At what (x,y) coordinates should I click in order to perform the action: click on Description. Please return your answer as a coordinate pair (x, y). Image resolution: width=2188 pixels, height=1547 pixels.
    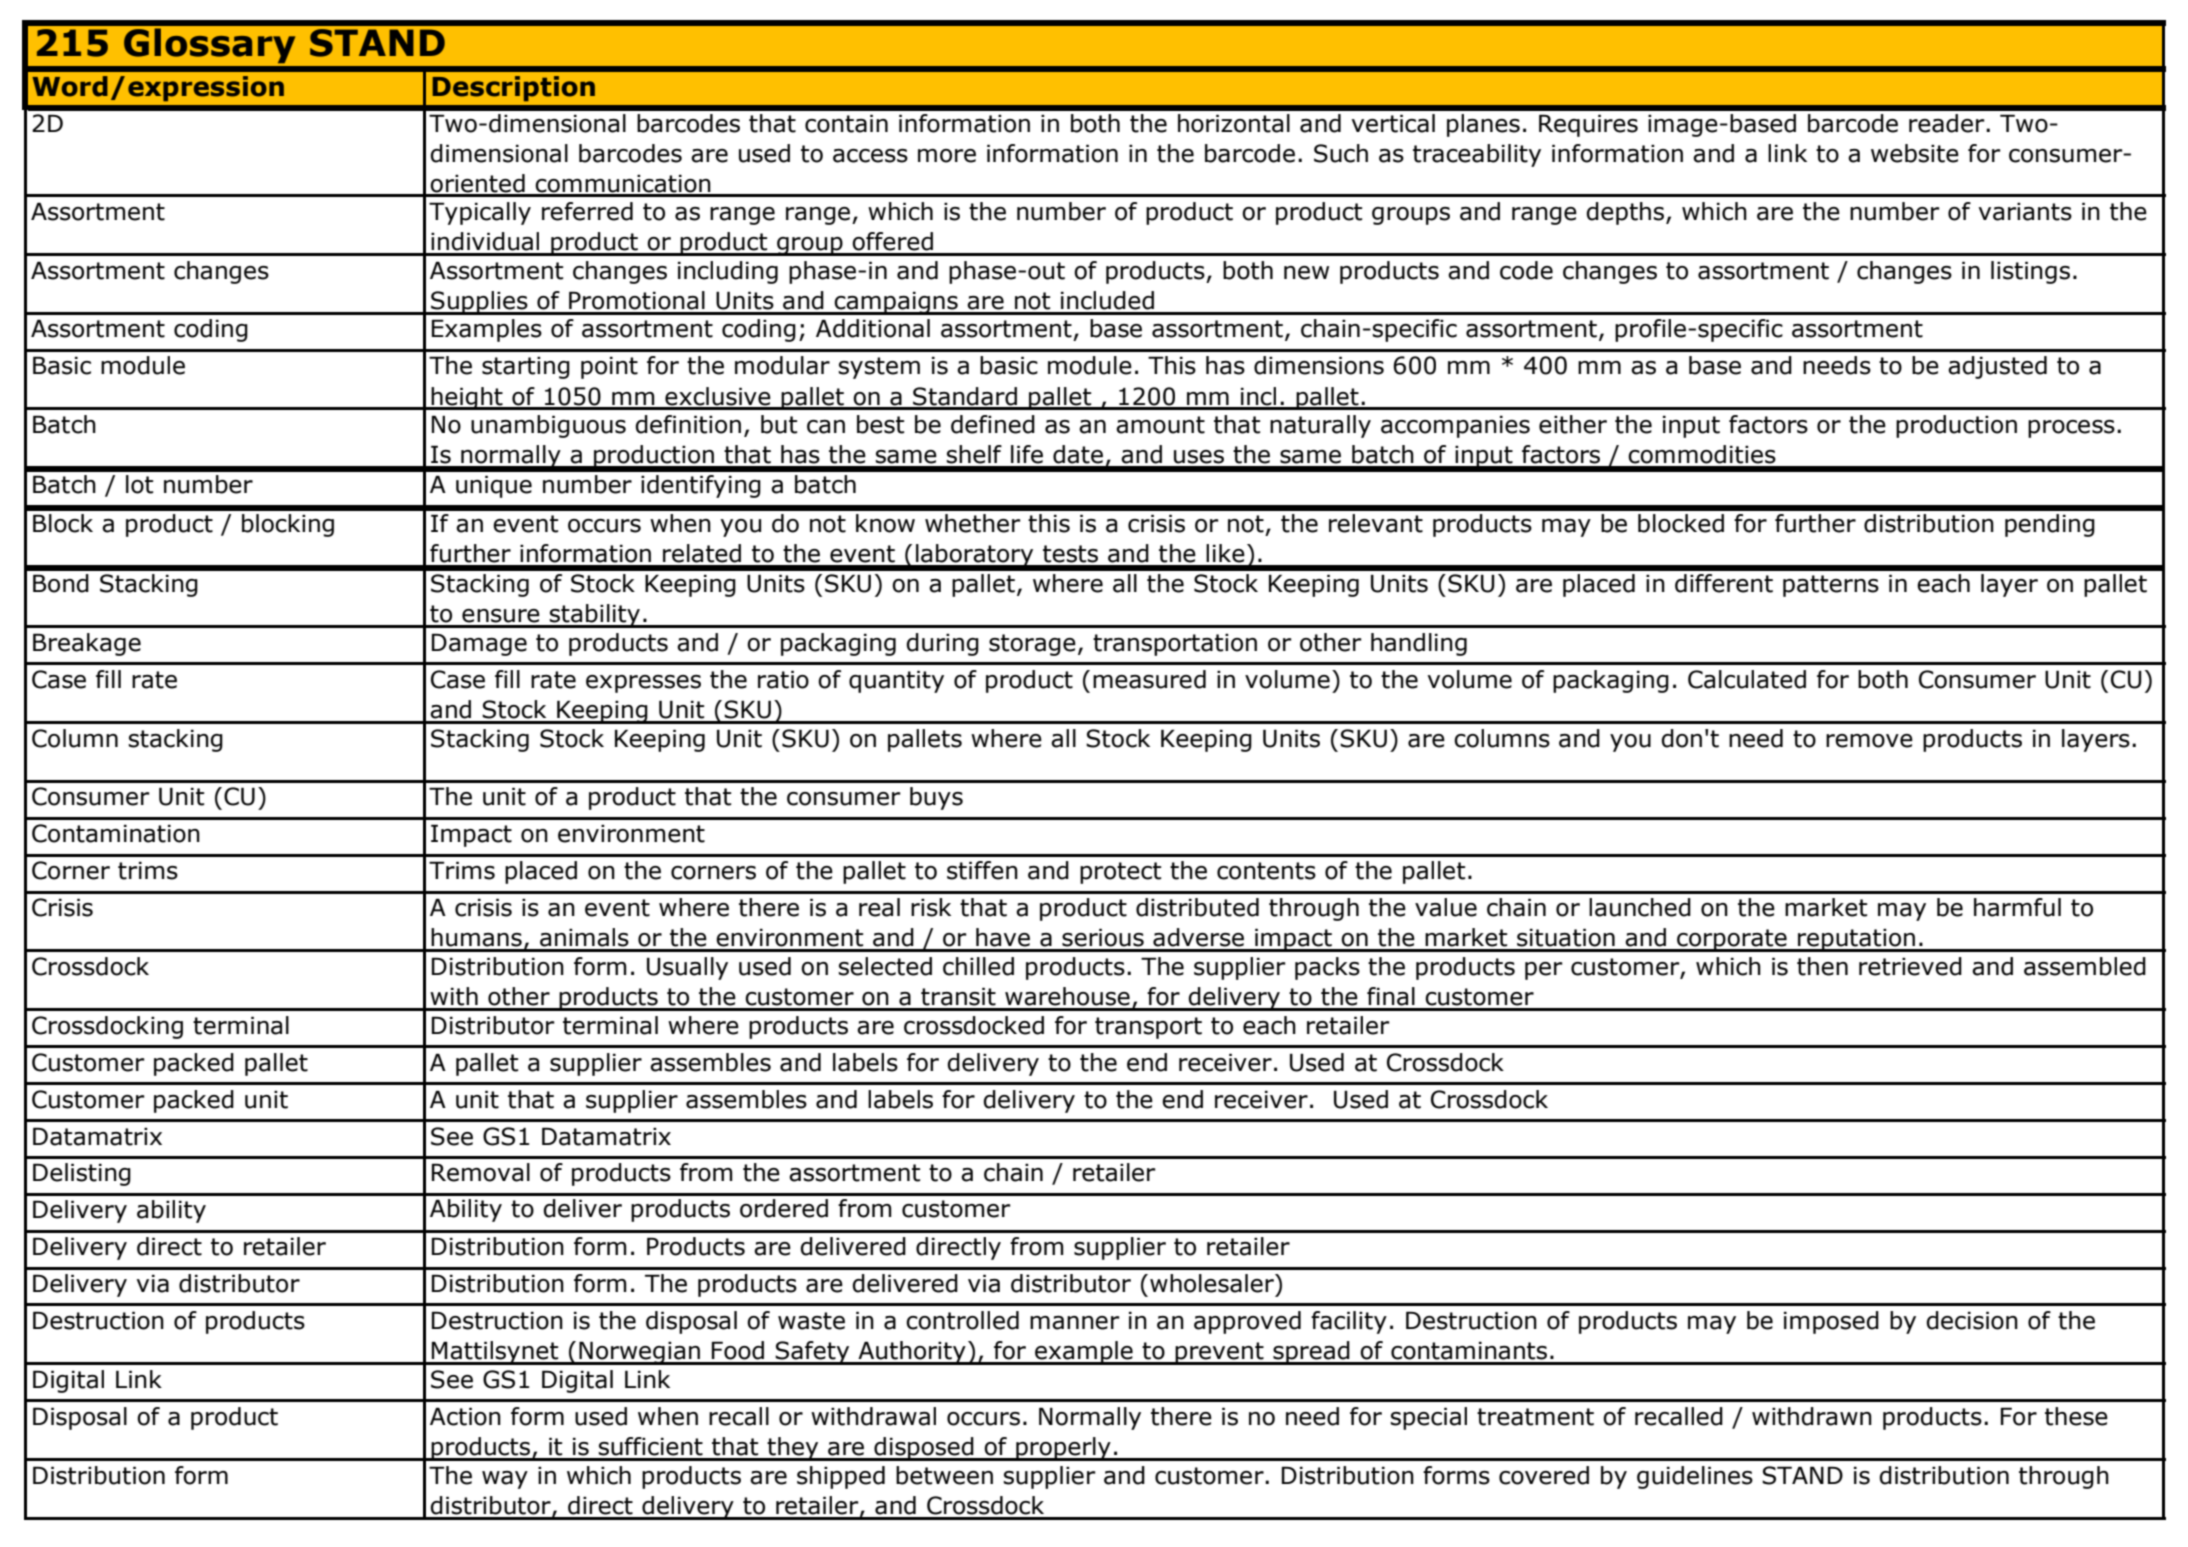
    Looking at the image, I should click on (513, 88).
